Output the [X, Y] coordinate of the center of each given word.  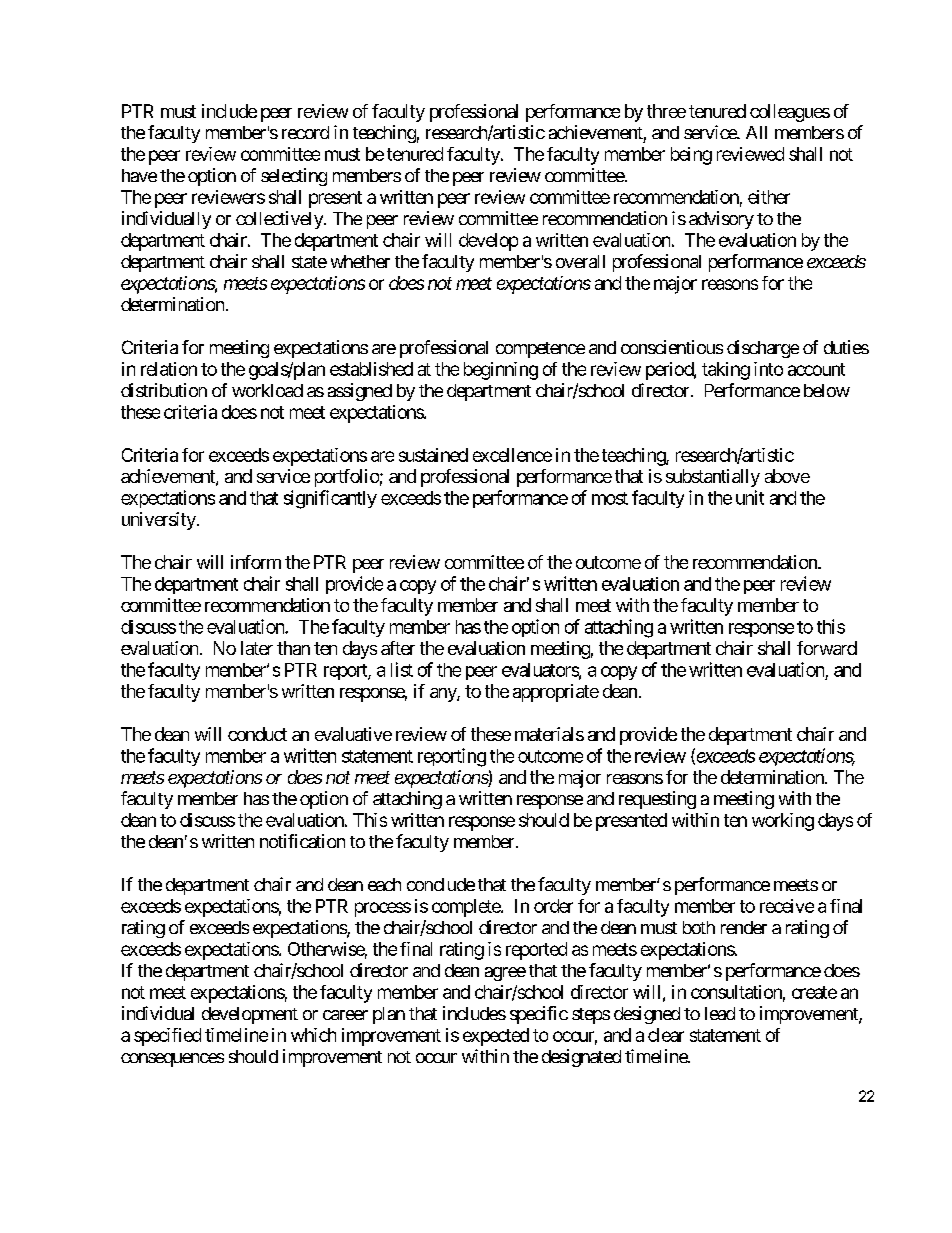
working [783, 822]
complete [467, 908]
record [305, 132]
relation [169, 369]
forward [827, 648]
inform [256, 562]
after [398, 648]
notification [302, 841]
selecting [294, 177]
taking [726, 371]
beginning [501, 371]
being [691, 156]
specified [167, 1037]
